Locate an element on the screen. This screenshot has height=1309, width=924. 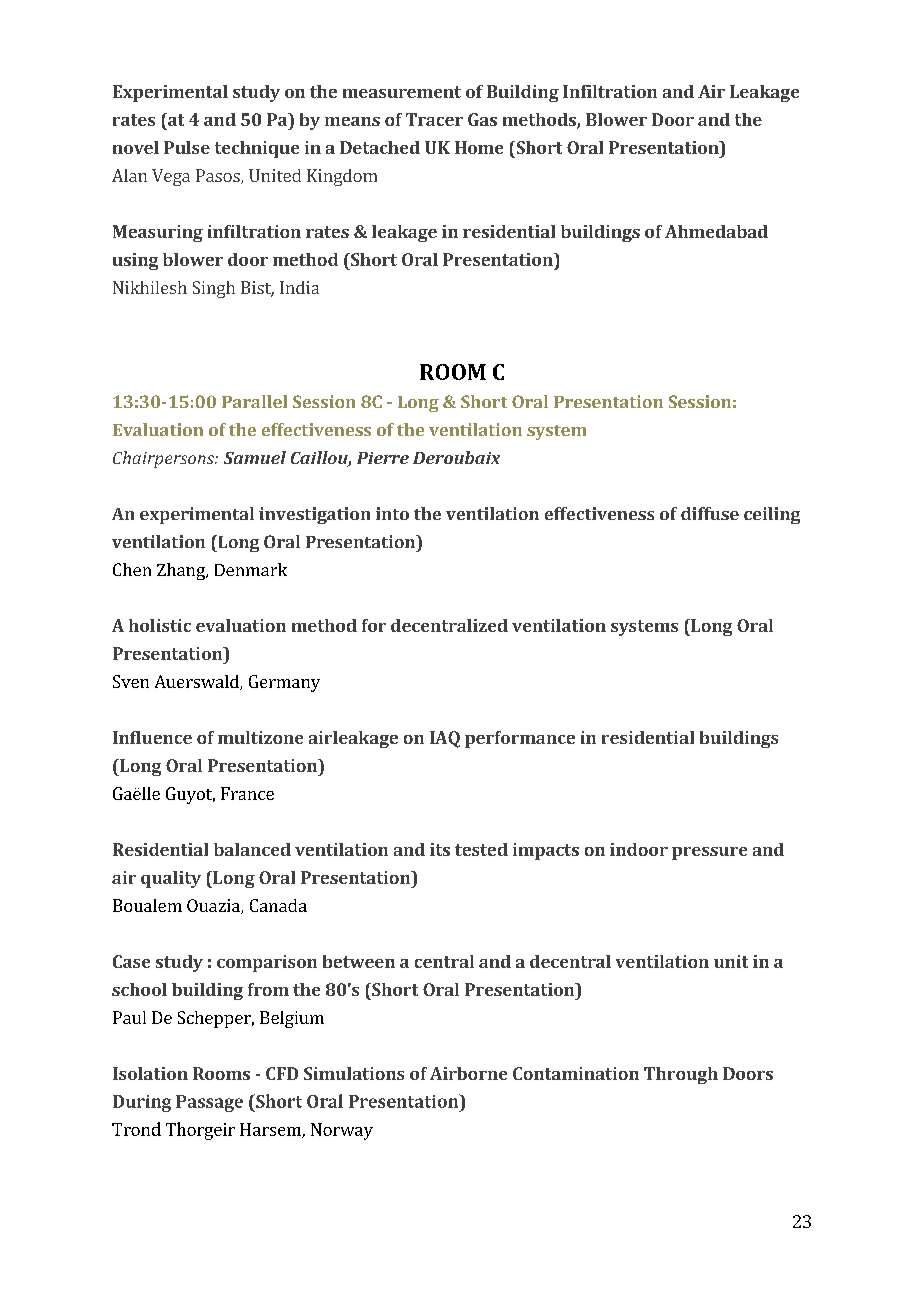
Through is located at coordinates (681, 1075).
